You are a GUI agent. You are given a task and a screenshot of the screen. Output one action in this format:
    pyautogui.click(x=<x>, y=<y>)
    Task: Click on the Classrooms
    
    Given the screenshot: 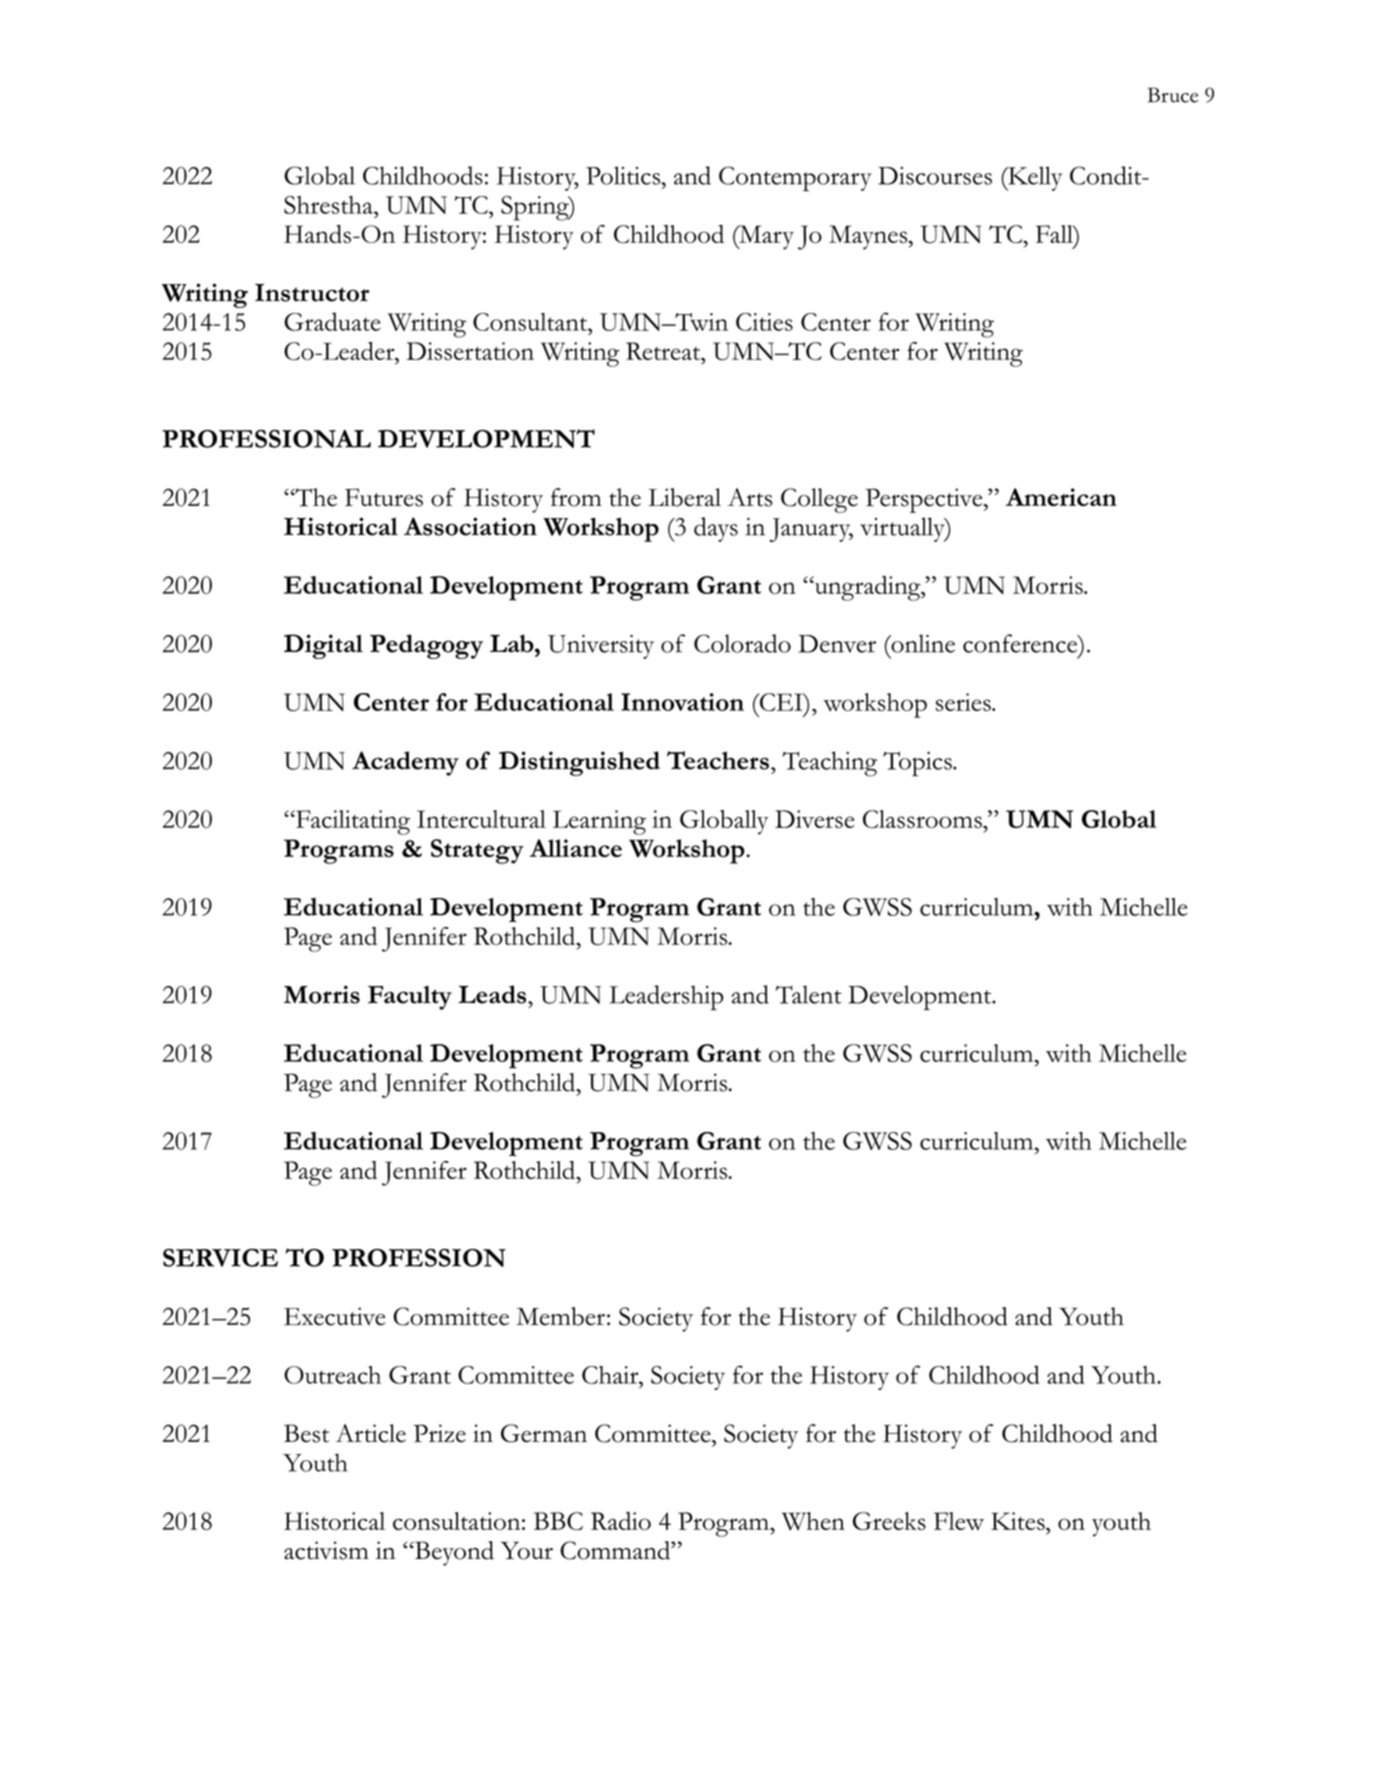 What is the action you would take?
    pyautogui.click(x=923, y=819)
